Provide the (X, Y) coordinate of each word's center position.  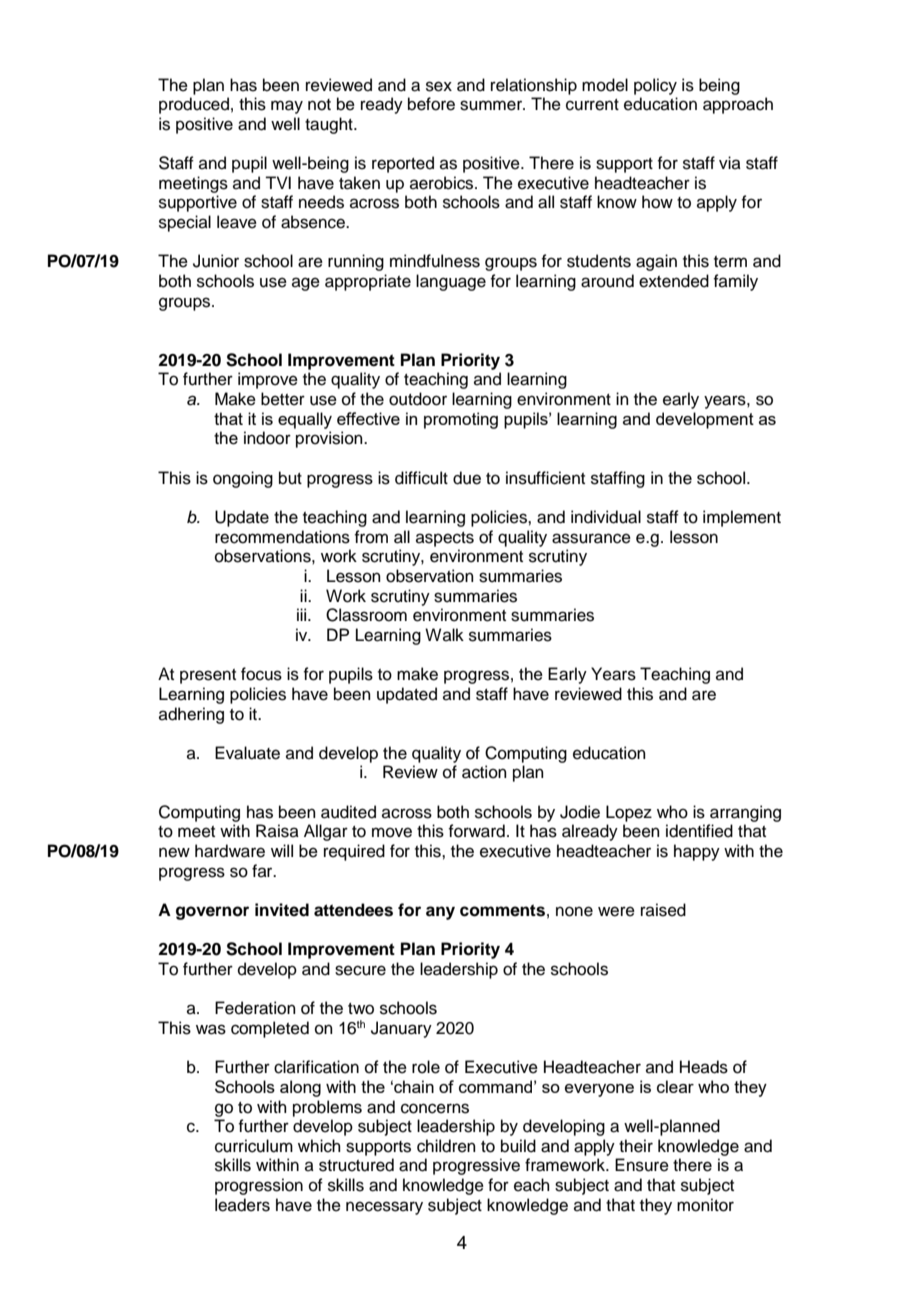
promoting (461, 420)
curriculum (254, 1146)
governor (212, 913)
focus (261, 674)
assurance (591, 538)
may (287, 107)
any (440, 913)
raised (663, 910)
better (283, 399)
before (431, 104)
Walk (444, 634)
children (446, 1146)
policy (655, 86)
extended (674, 281)
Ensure (642, 1165)
